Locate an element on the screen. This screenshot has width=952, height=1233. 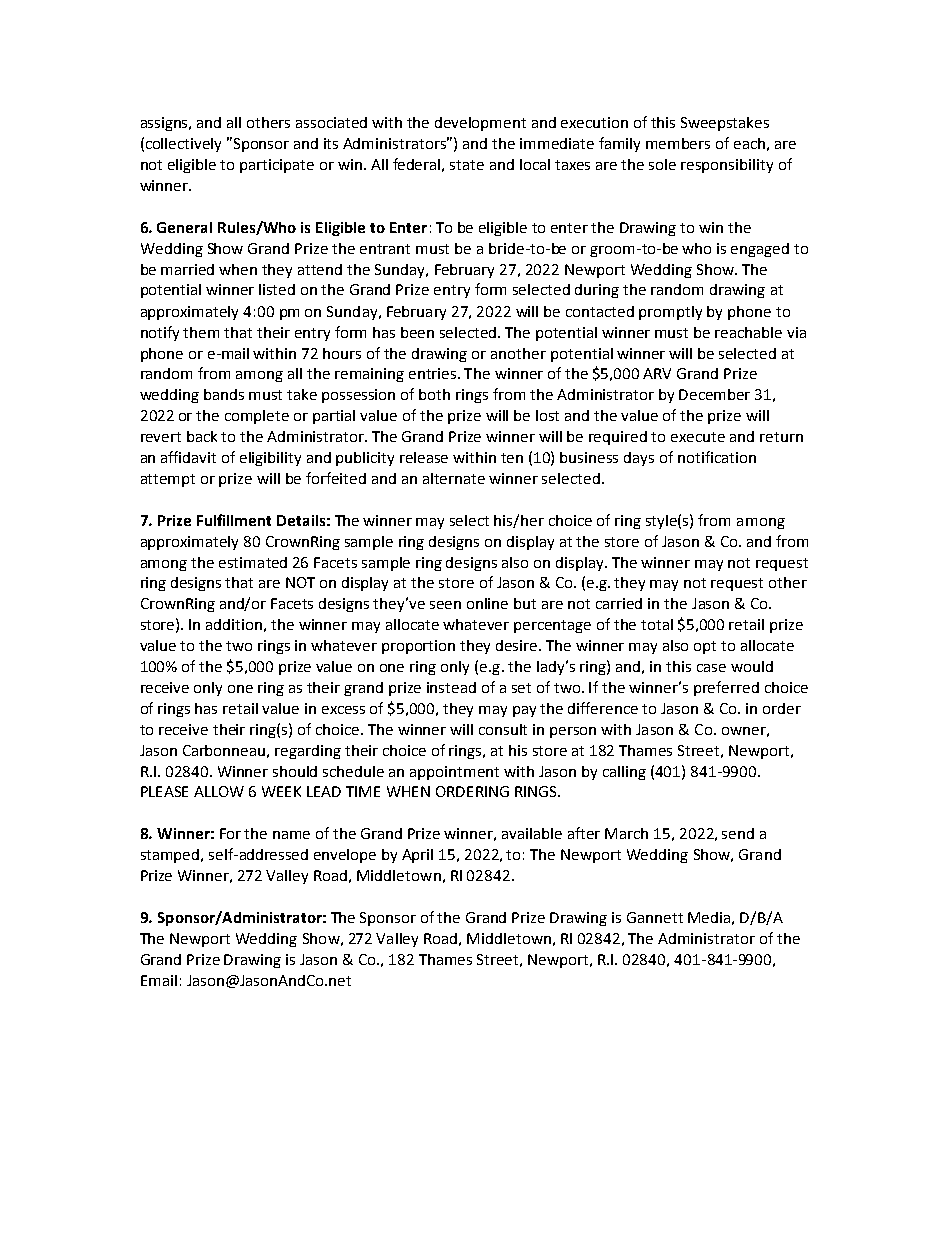
alternate is located at coordinates (454, 478).
